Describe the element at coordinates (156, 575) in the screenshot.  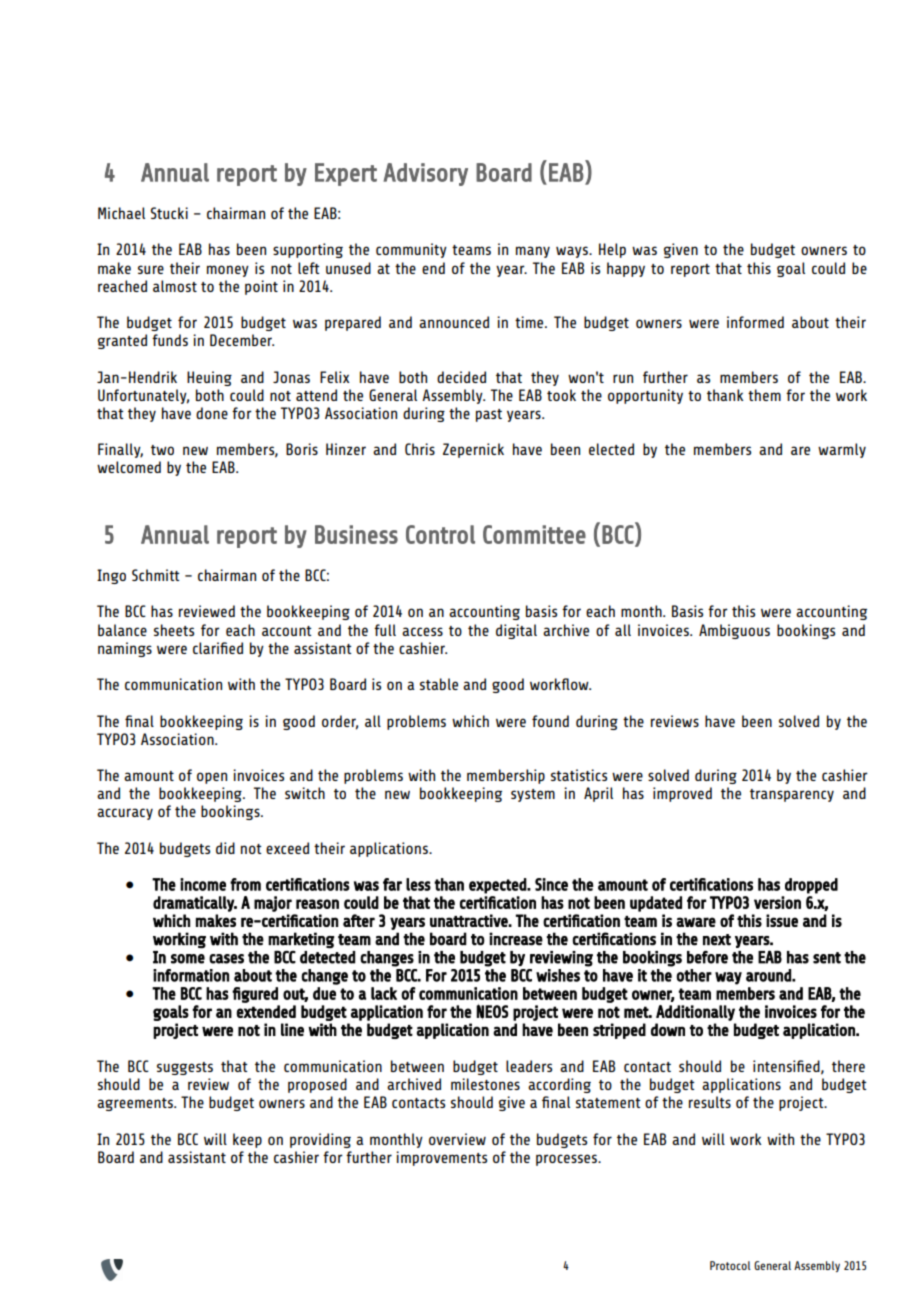
I see `Schmitt` at that location.
